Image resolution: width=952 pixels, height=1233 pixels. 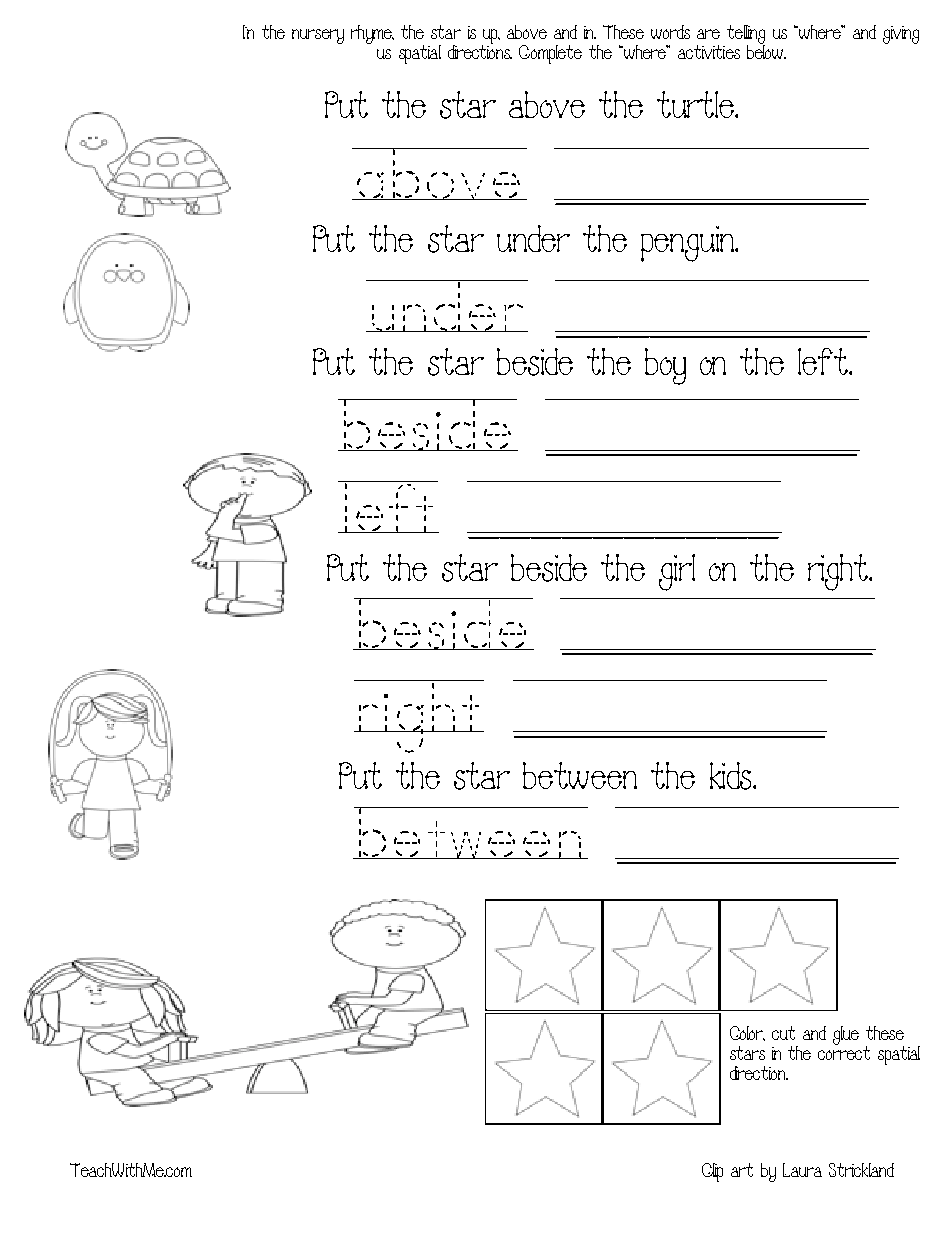 I want to click on Color, so click(x=747, y=1033).
